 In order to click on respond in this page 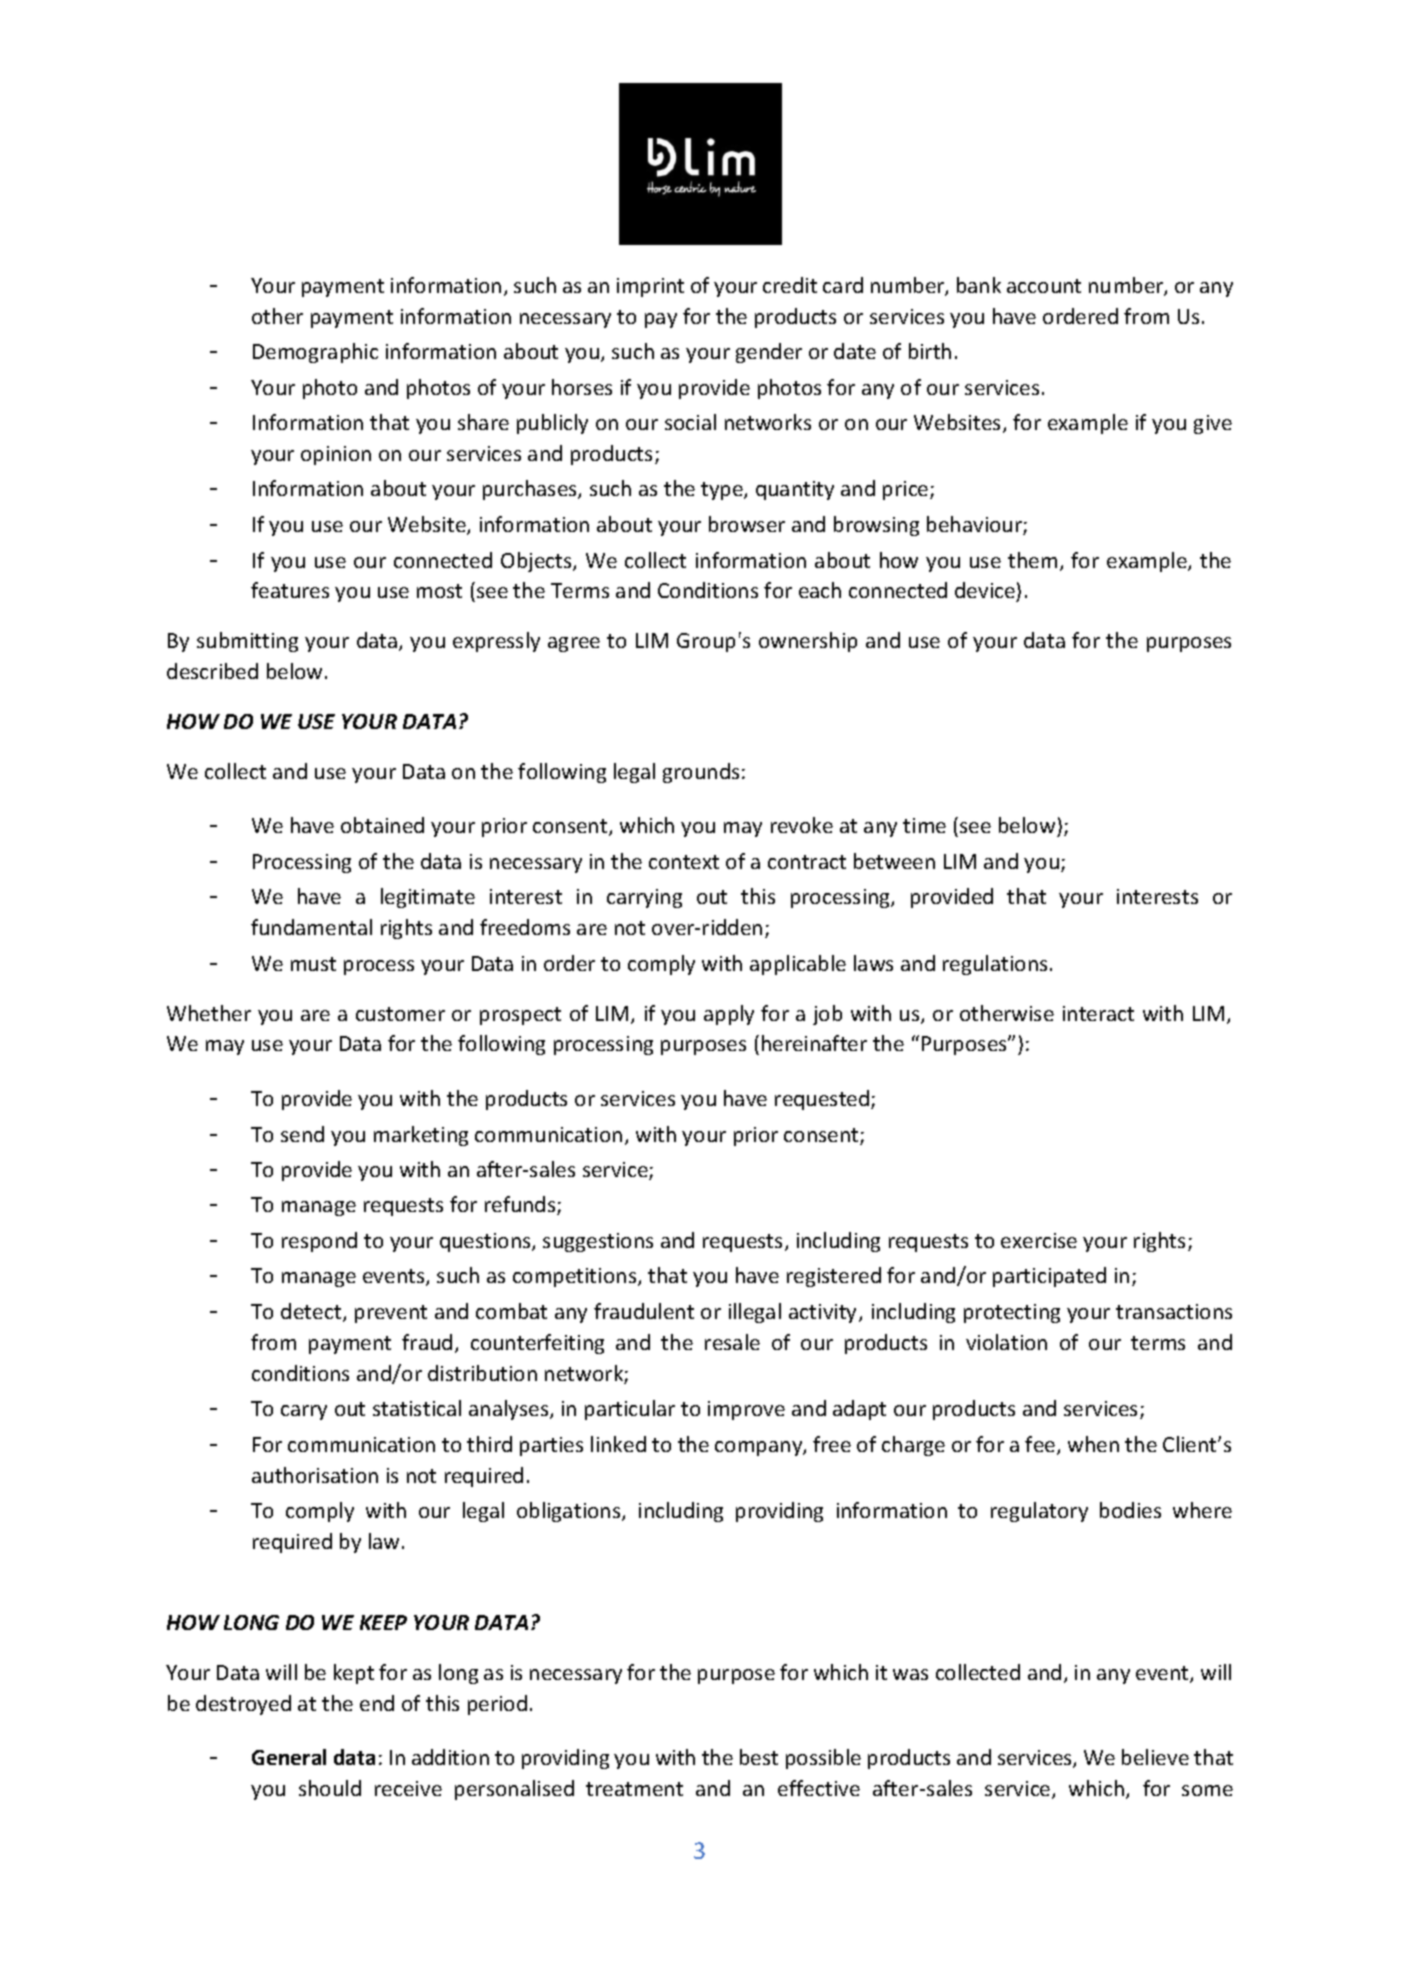, I will do `click(319, 1242)`.
